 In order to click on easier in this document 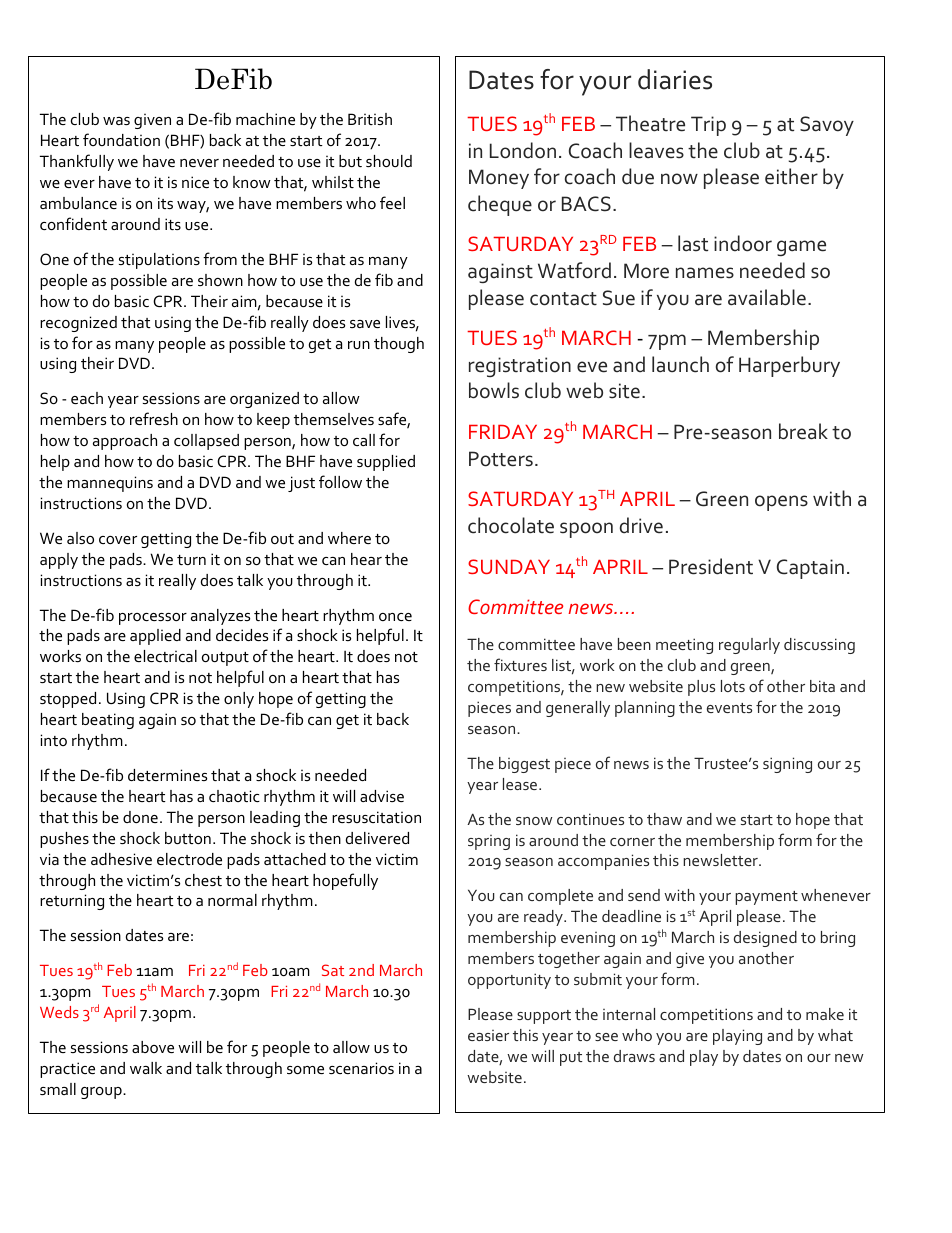, I will do `click(488, 1035)`.
